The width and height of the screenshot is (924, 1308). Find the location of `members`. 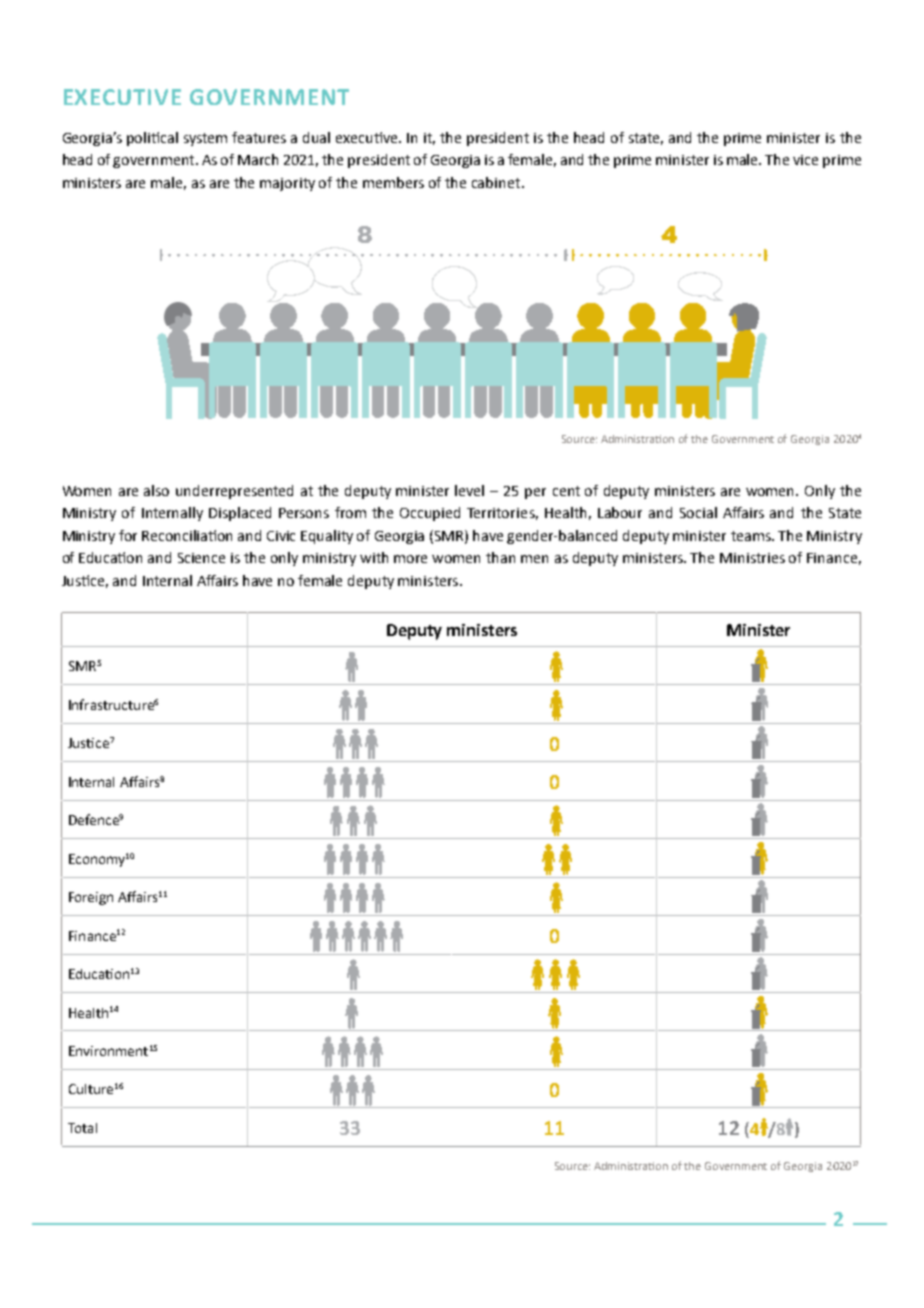

members is located at coordinates (393, 182).
